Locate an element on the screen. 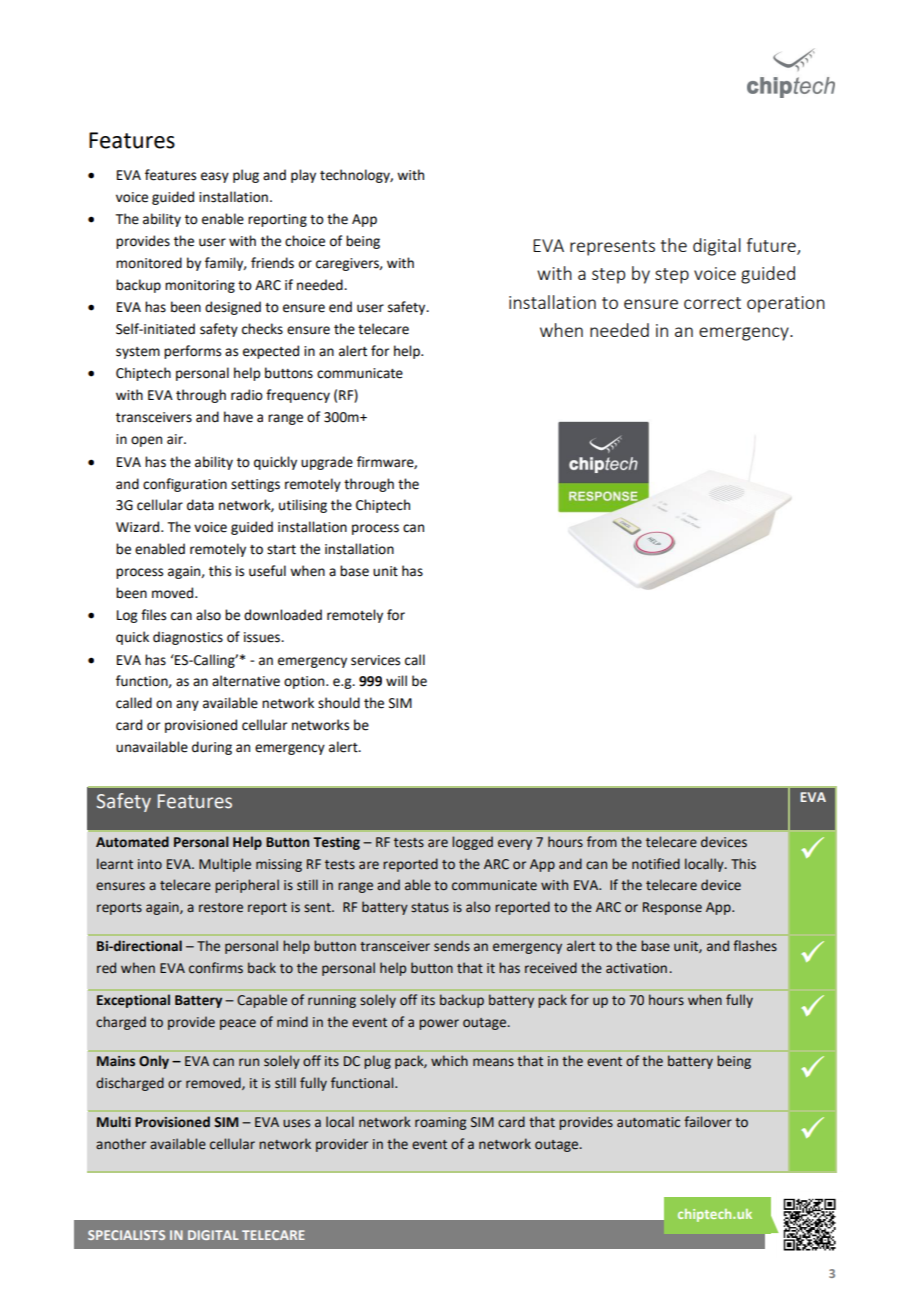  choice is located at coordinates (305, 241).
